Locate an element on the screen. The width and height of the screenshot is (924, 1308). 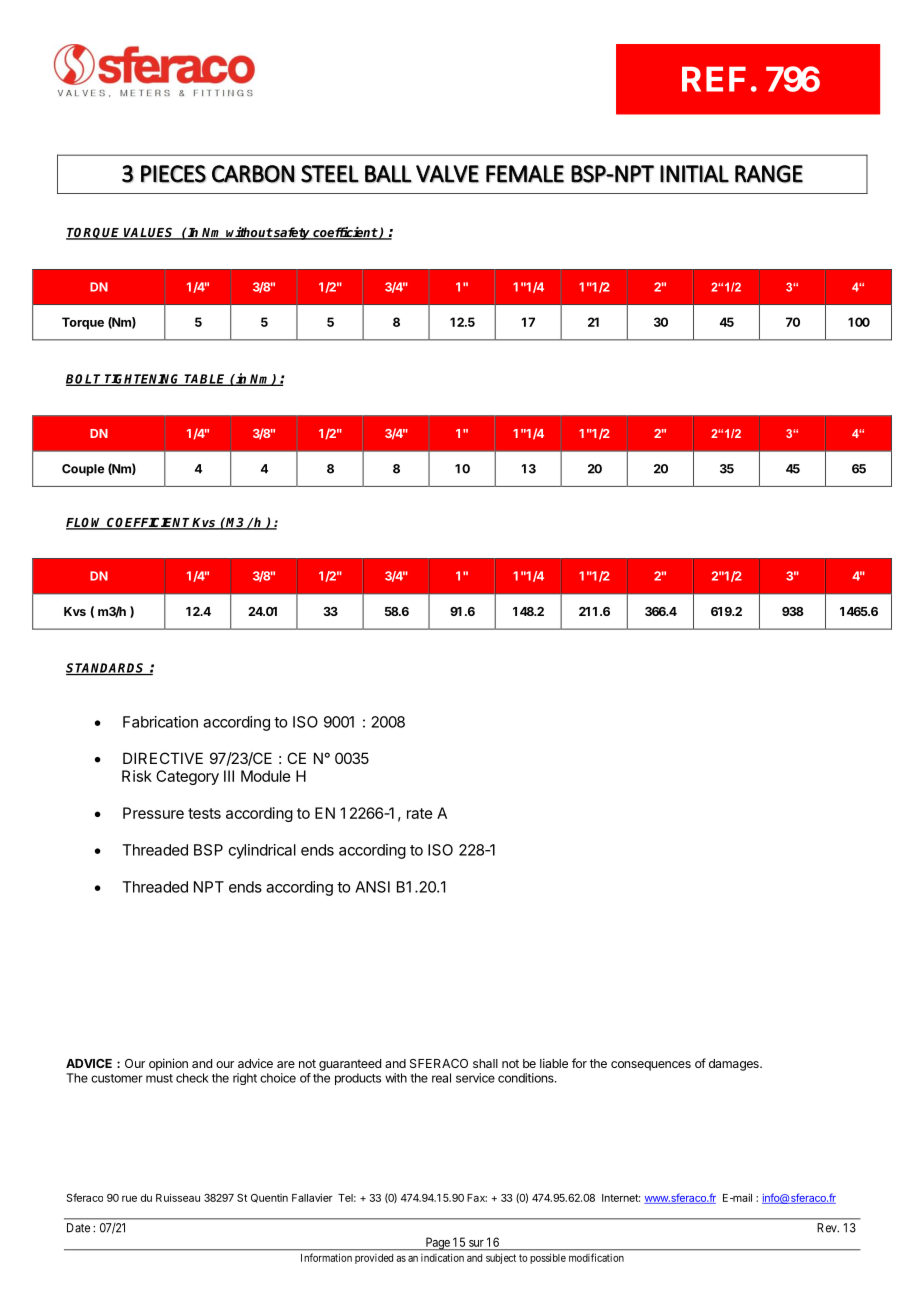
rue is located at coordinates (129, 1199).
